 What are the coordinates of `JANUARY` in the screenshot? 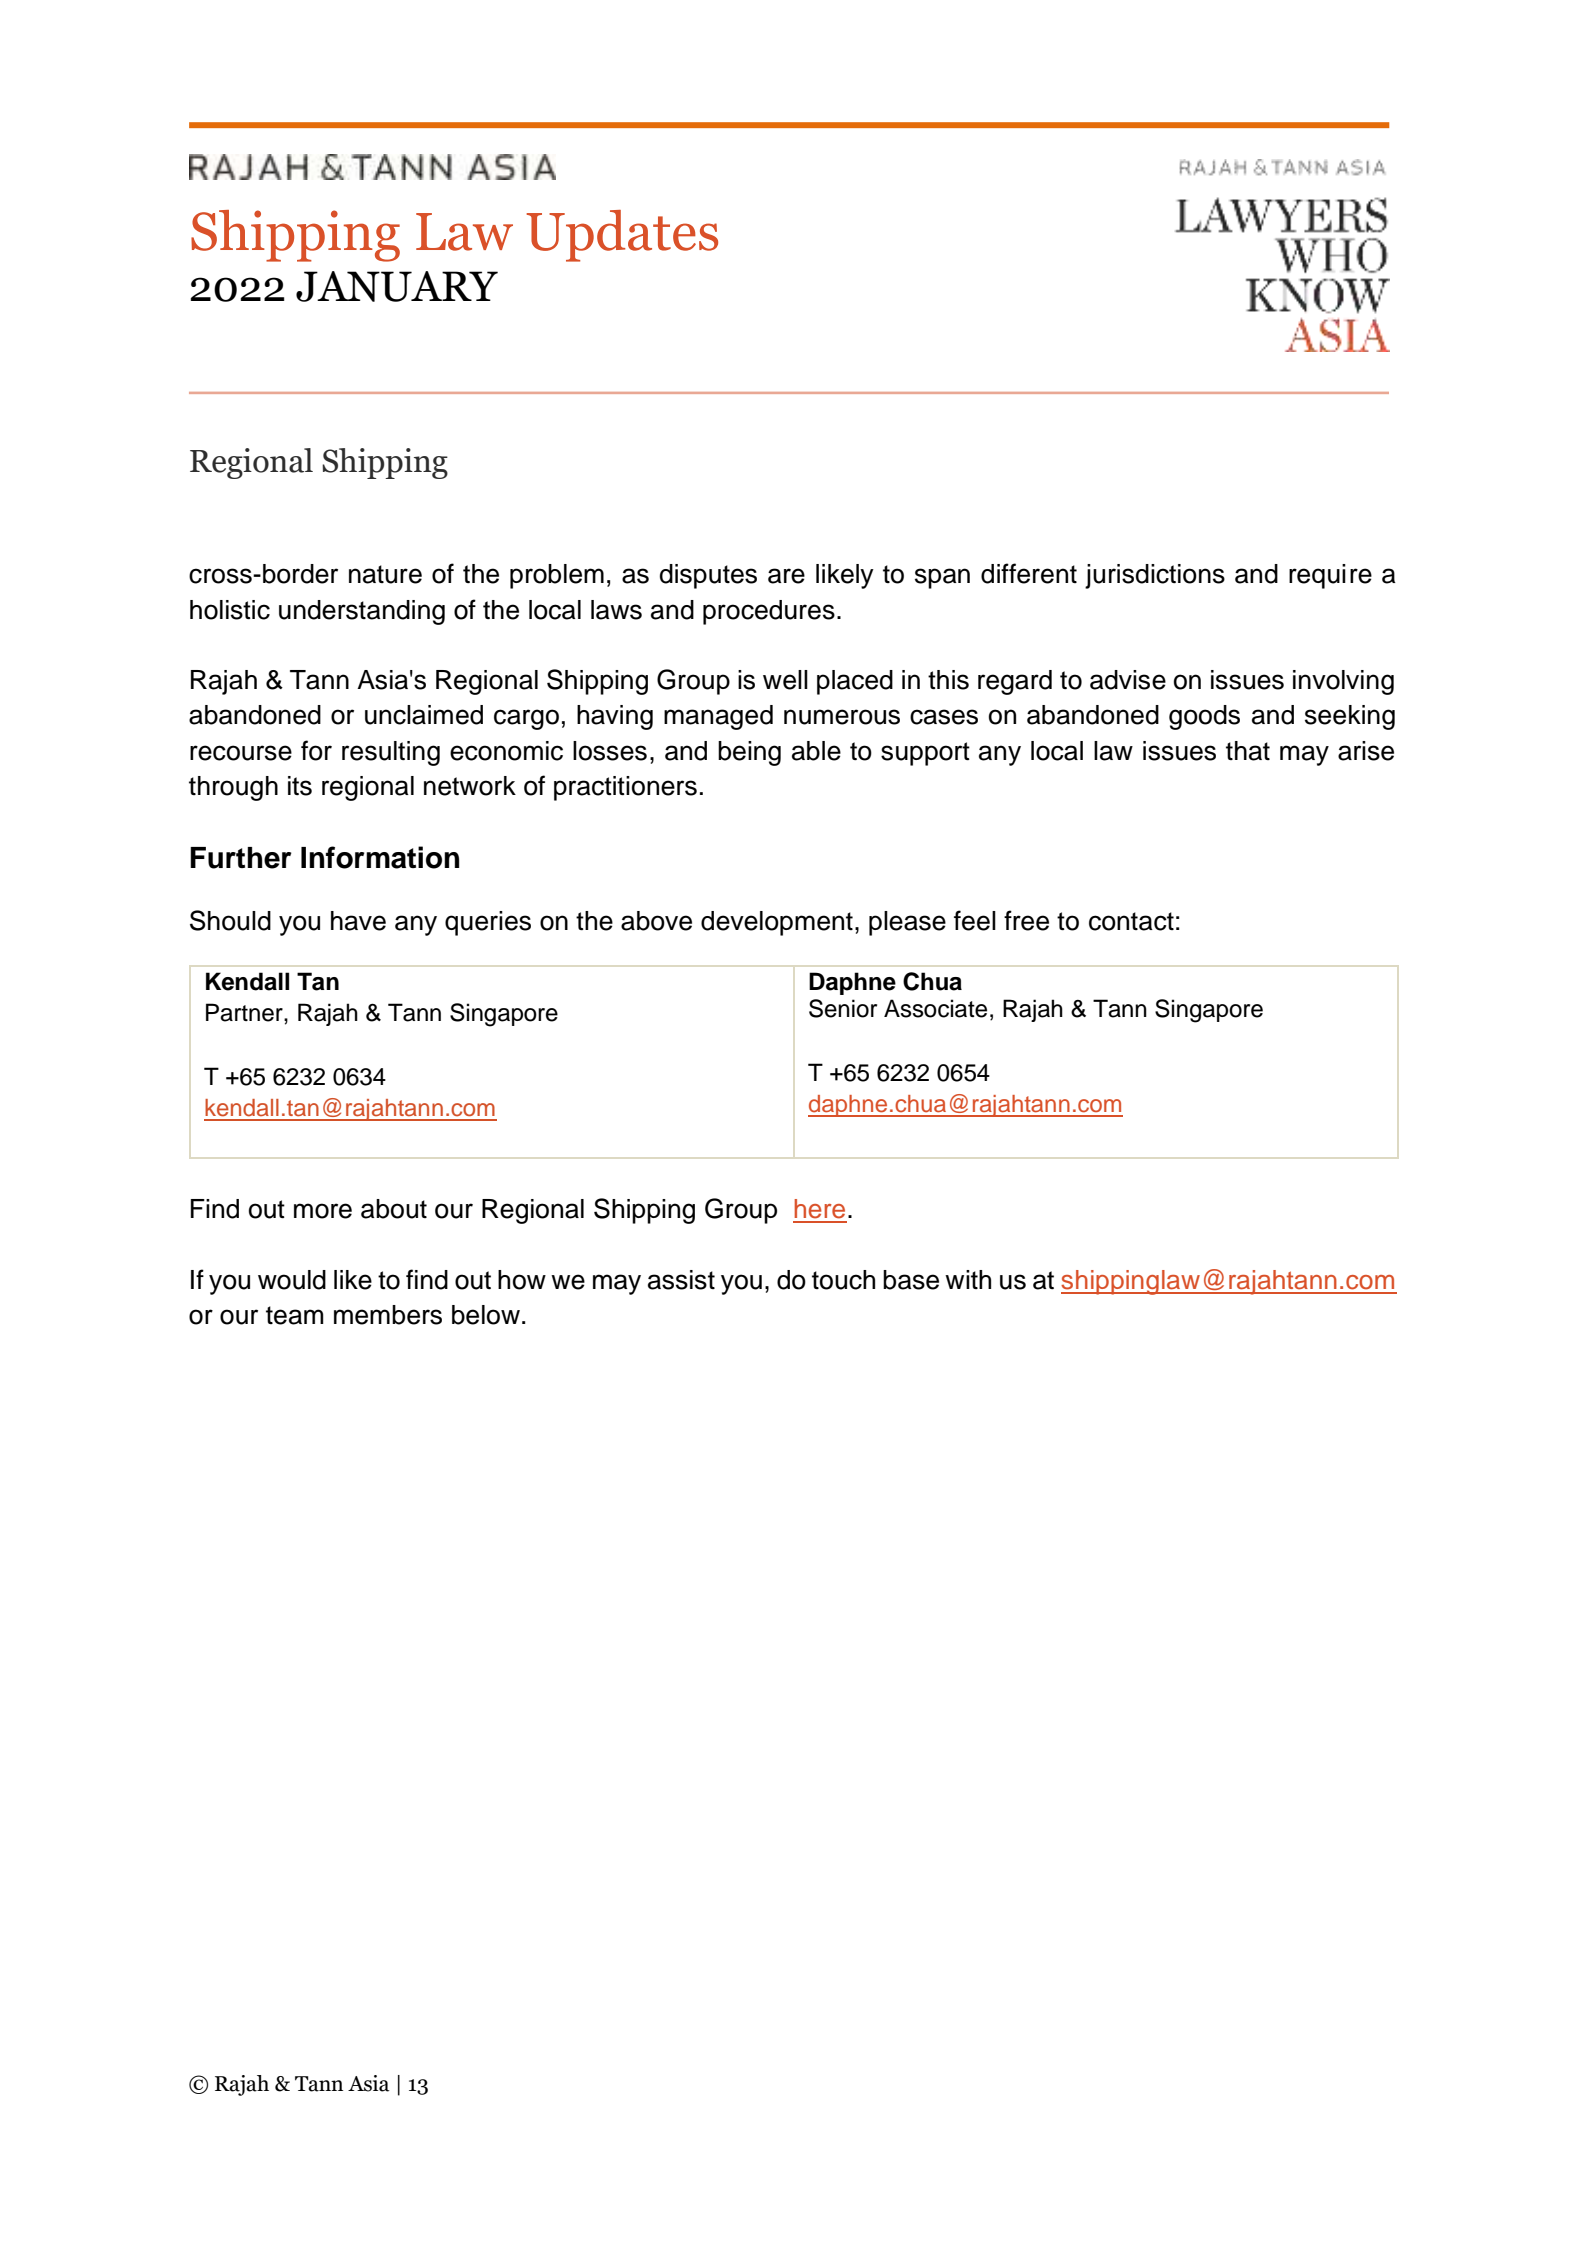 It's located at (397, 286).
